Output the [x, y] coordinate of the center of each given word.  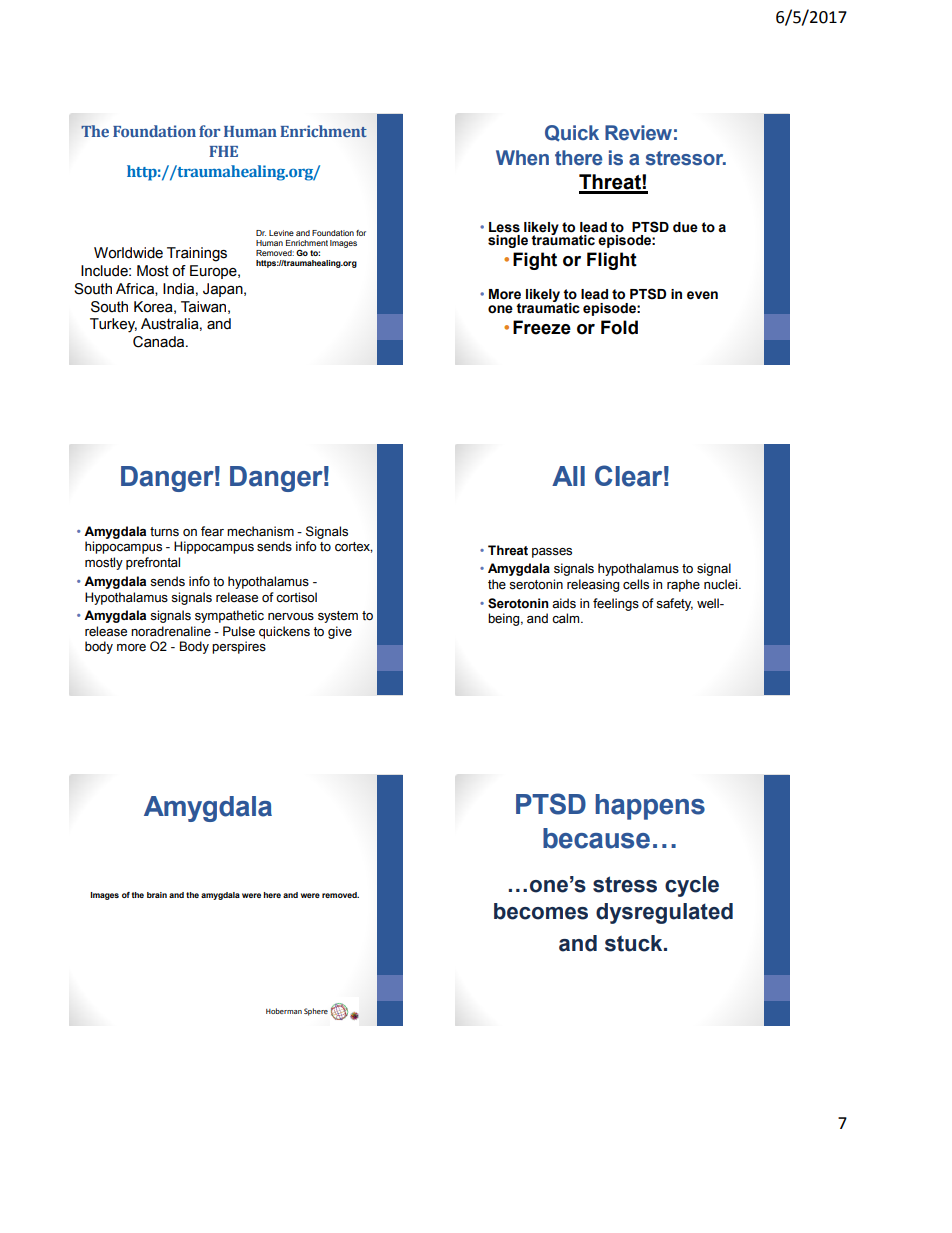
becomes [541, 911]
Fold [619, 327]
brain [157, 895]
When [522, 158]
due [685, 227]
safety [674, 604]
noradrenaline [171, 631]
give [340, 632]
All [568, 476]
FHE [223, 151]
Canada [160, 342]
